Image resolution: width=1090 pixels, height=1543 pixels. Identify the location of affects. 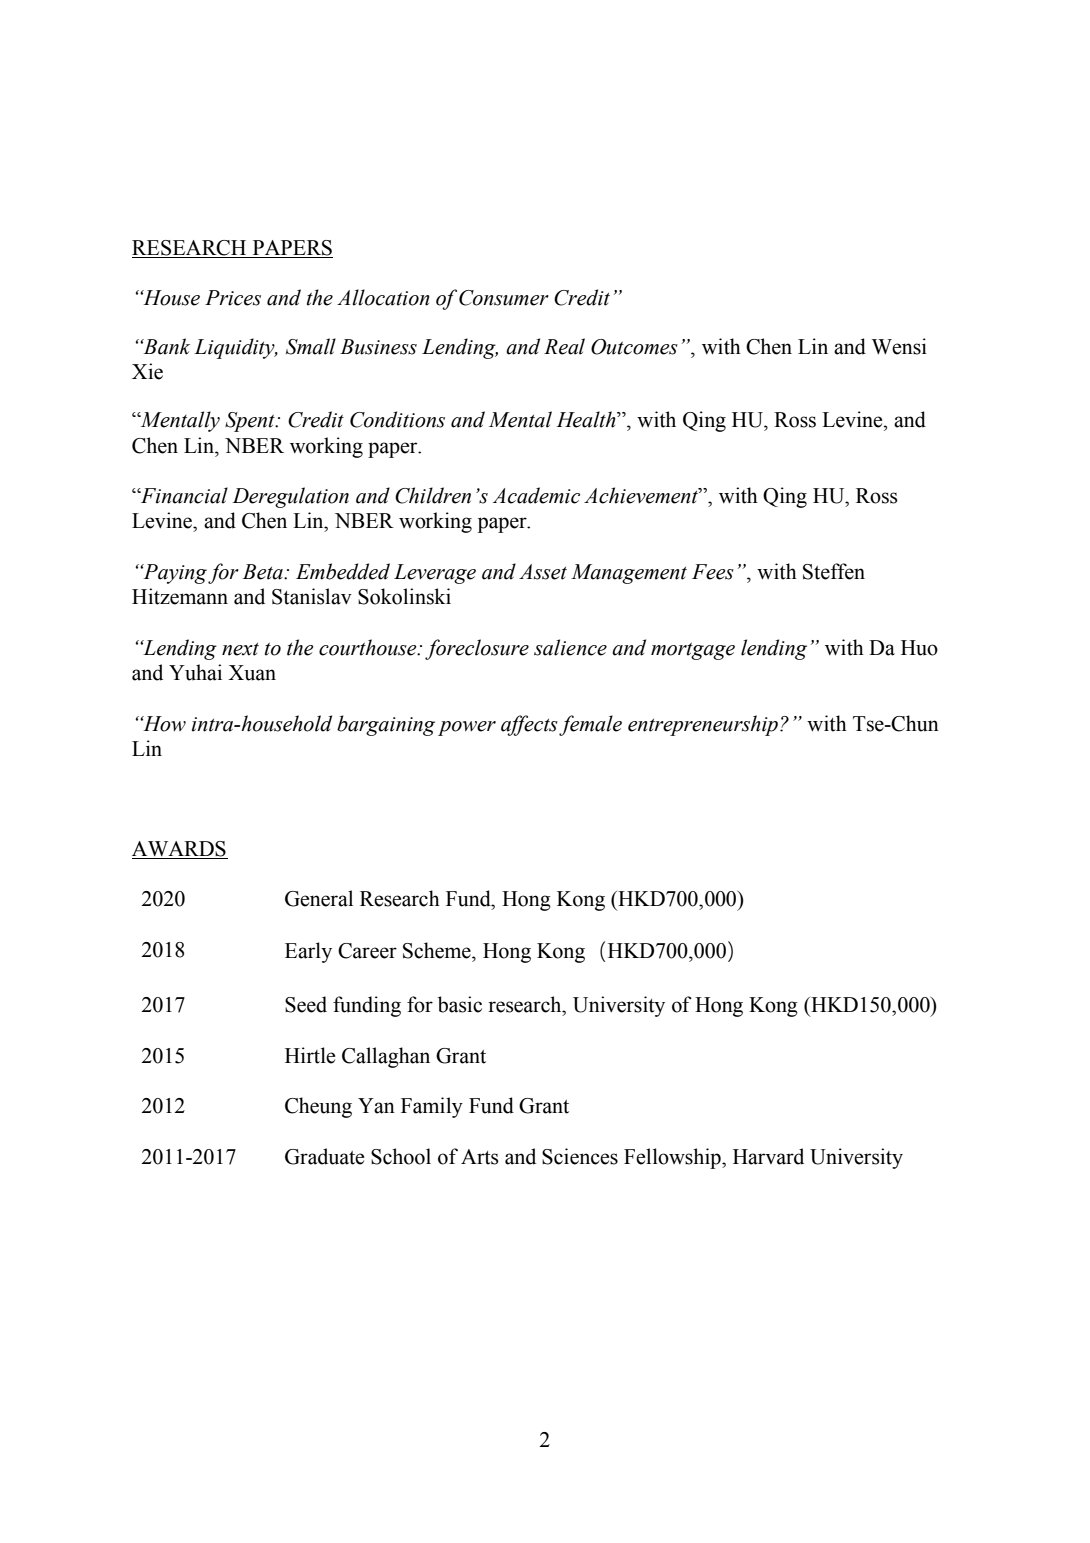
(529, 725).
